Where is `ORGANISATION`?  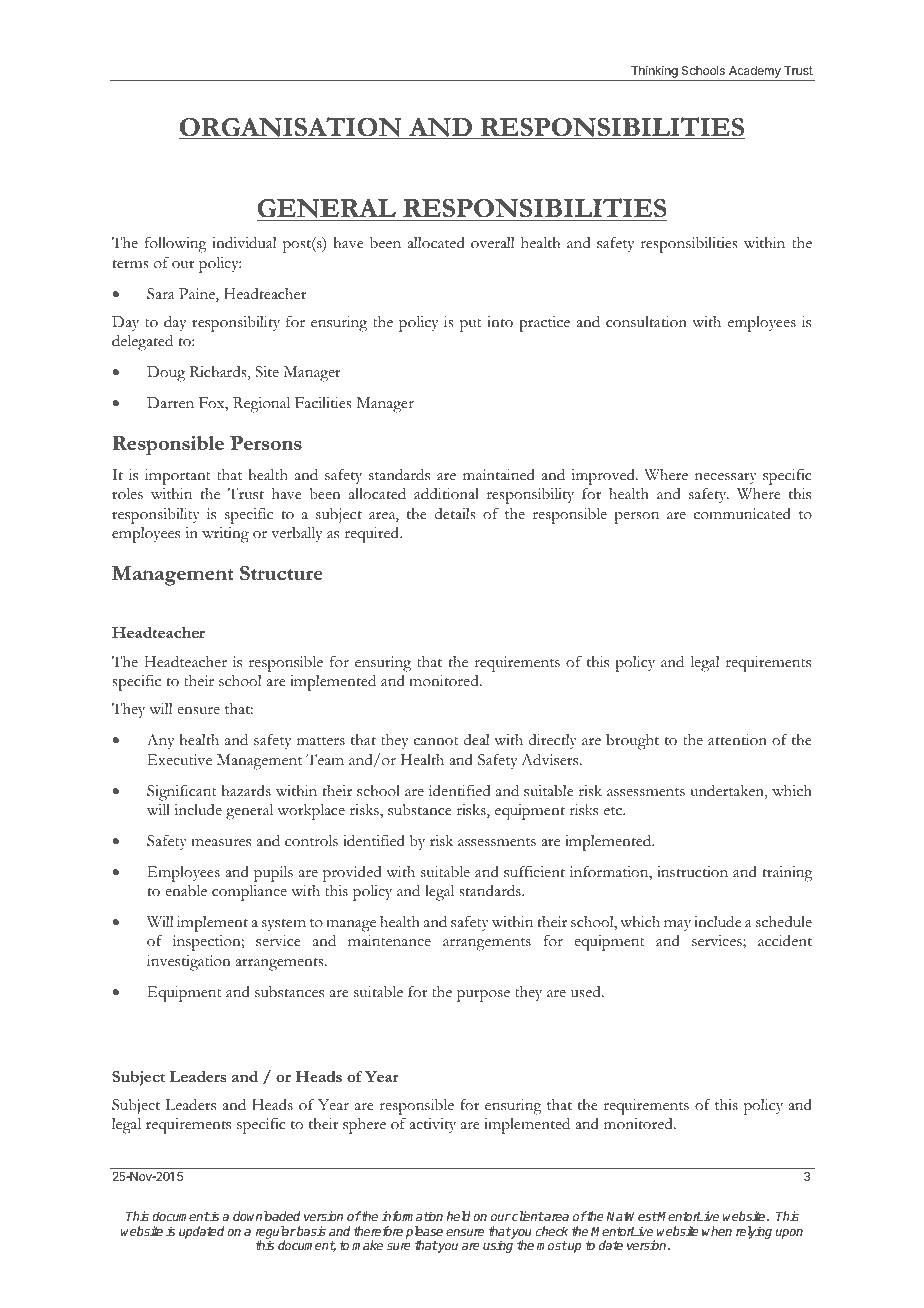
ORGANISATION is located at coordinates (291, 128).
